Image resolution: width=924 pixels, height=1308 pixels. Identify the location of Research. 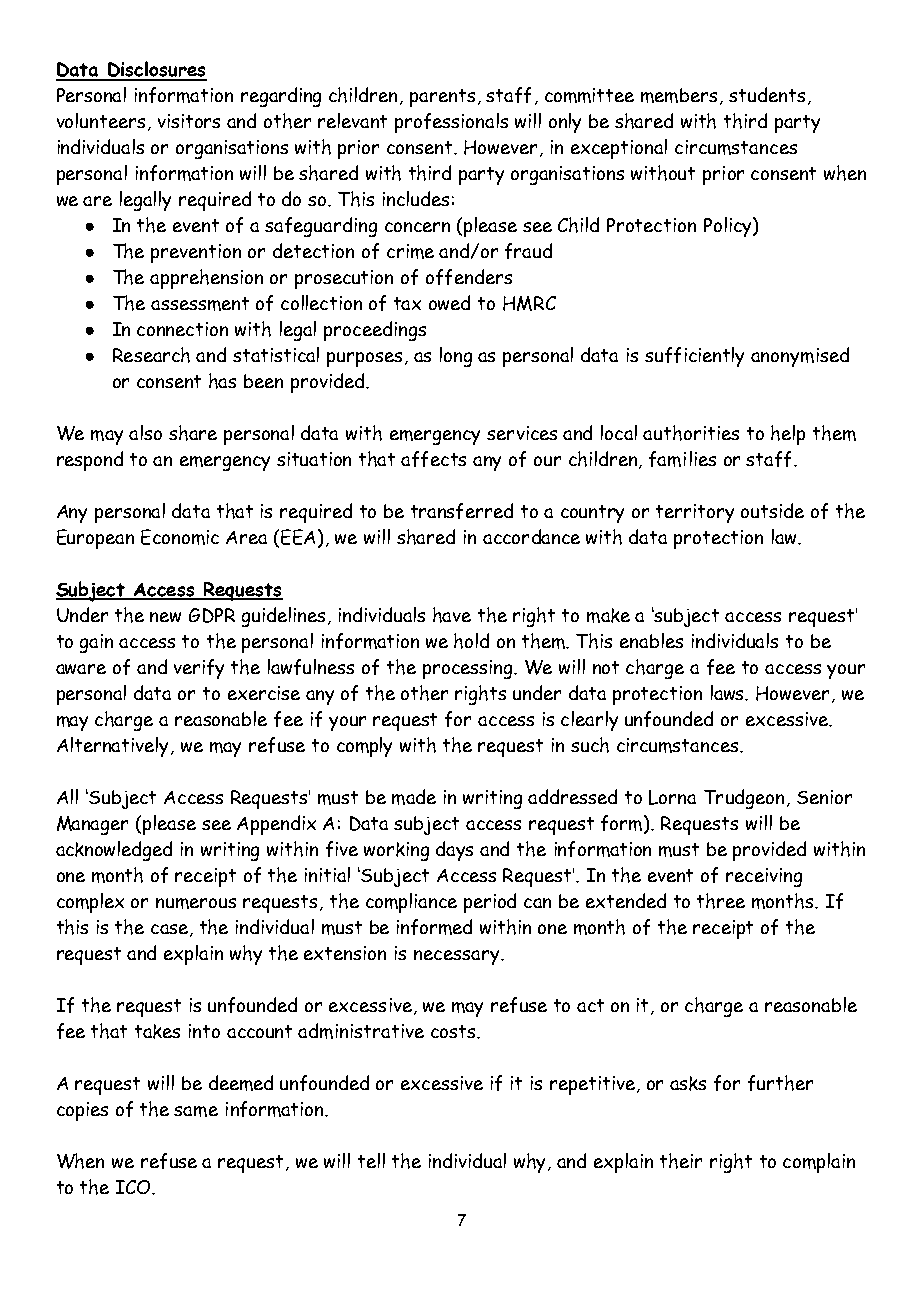
(151, 355).
